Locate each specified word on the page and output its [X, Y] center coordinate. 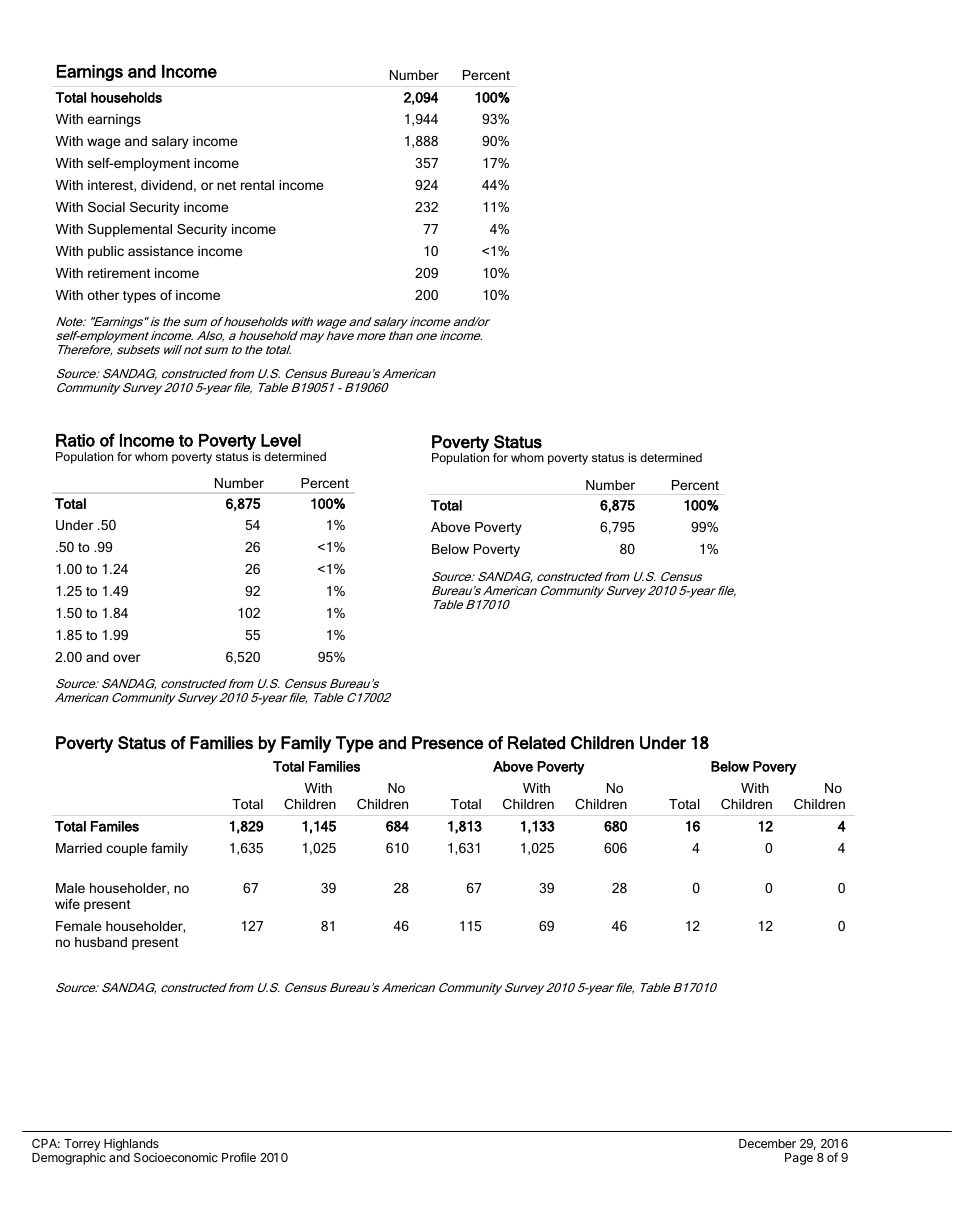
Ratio [75, 440]
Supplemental [130, 230]
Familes [115, 826]
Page [799, 1159]
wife [67, 904]
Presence [447, 743]
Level [281, 440]
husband [101, 942]
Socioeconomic [176, 1157]
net [226, 185]
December [767, 1143]
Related [536, 743]
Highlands [131, 1146]
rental [257, 185]
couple [126, 849]
